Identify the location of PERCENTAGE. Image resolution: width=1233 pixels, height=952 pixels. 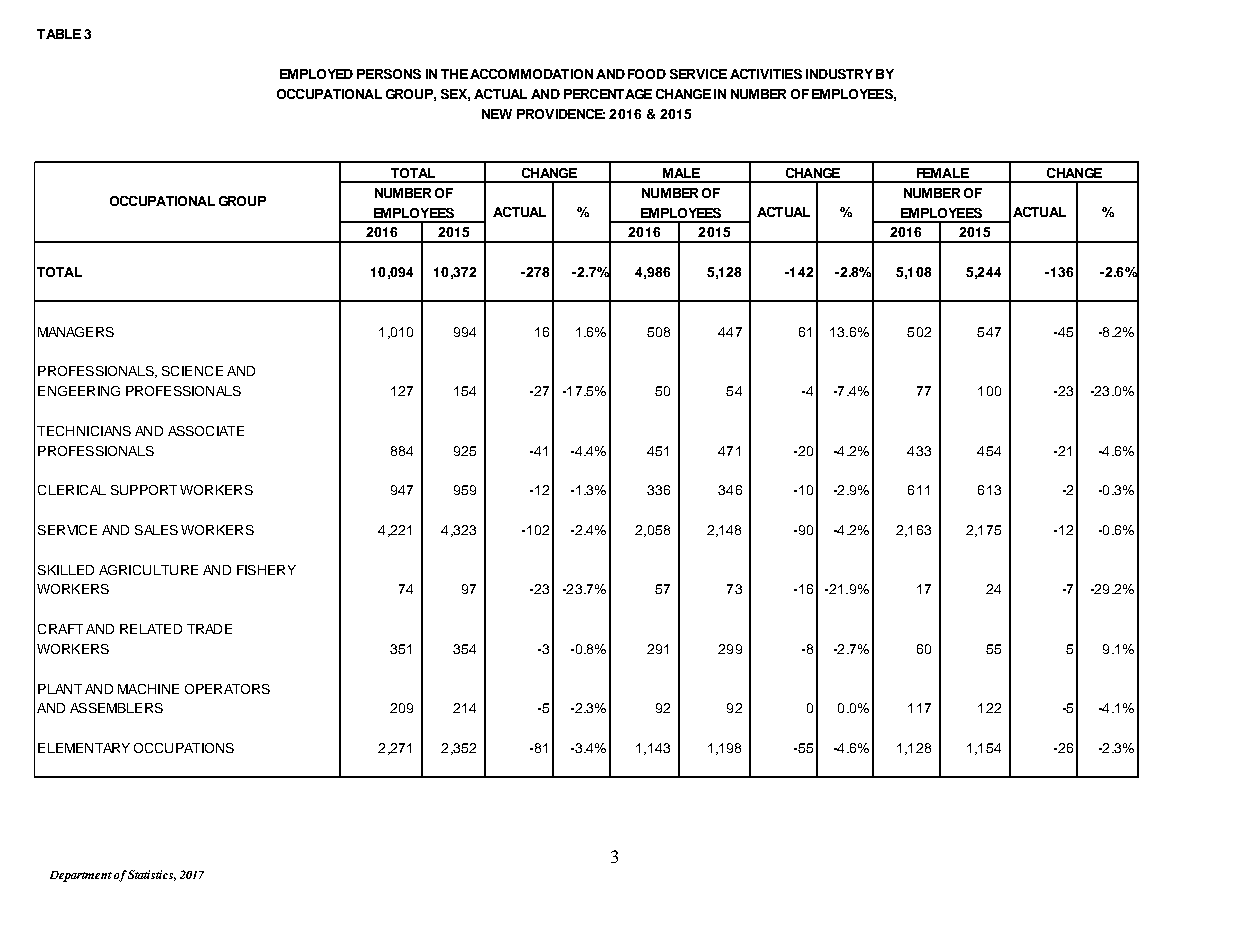
(608, 94).
